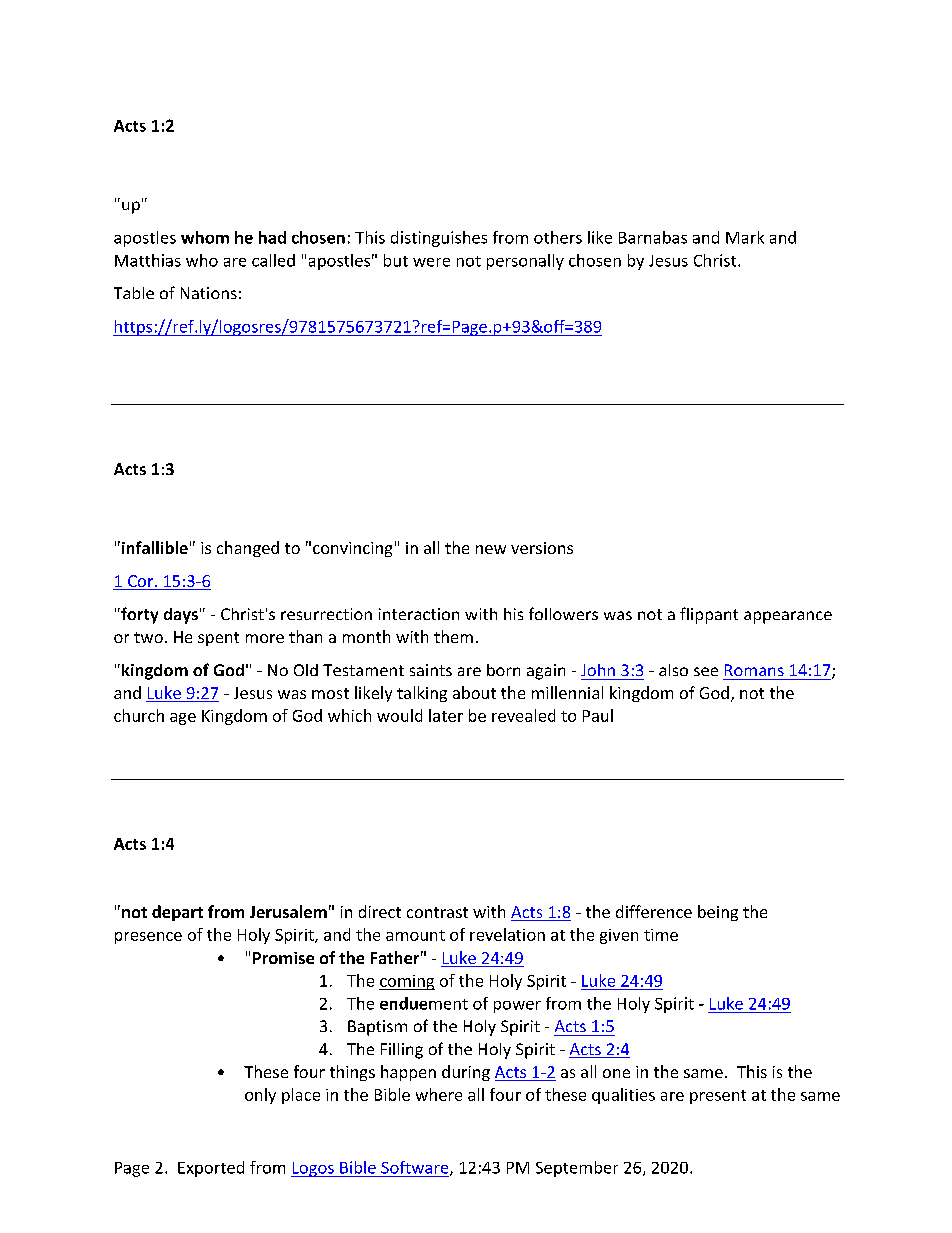 This image has height=1233, width=952. Describe the element at coordinates (709, 615) in the image. I see `flippant` at that location.
